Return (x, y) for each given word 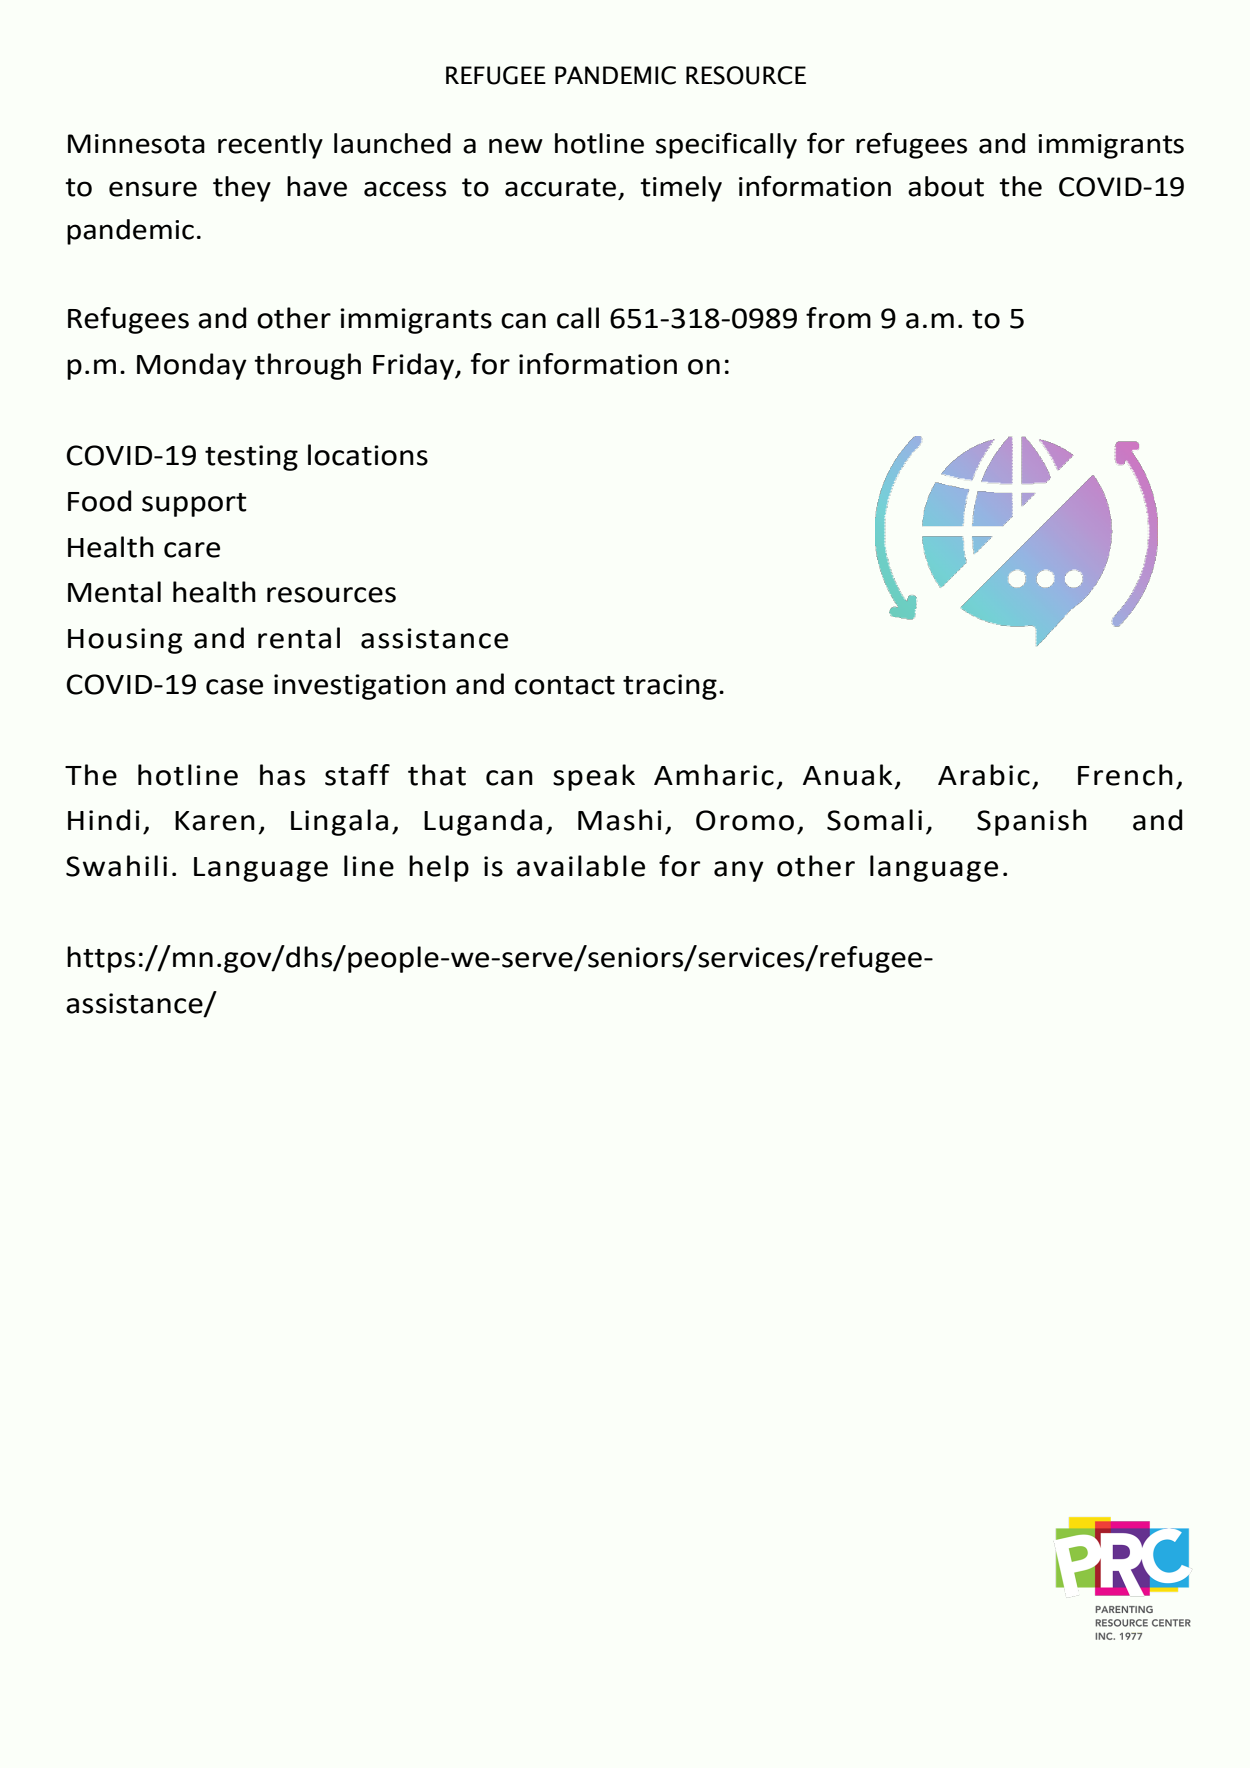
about (946, 186)
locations (368, 455)
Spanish (1032, 822)
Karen (215, 821)
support (194, 505)
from (838, 318)
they (242, 189)
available (581, 866)
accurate (560, 187)
